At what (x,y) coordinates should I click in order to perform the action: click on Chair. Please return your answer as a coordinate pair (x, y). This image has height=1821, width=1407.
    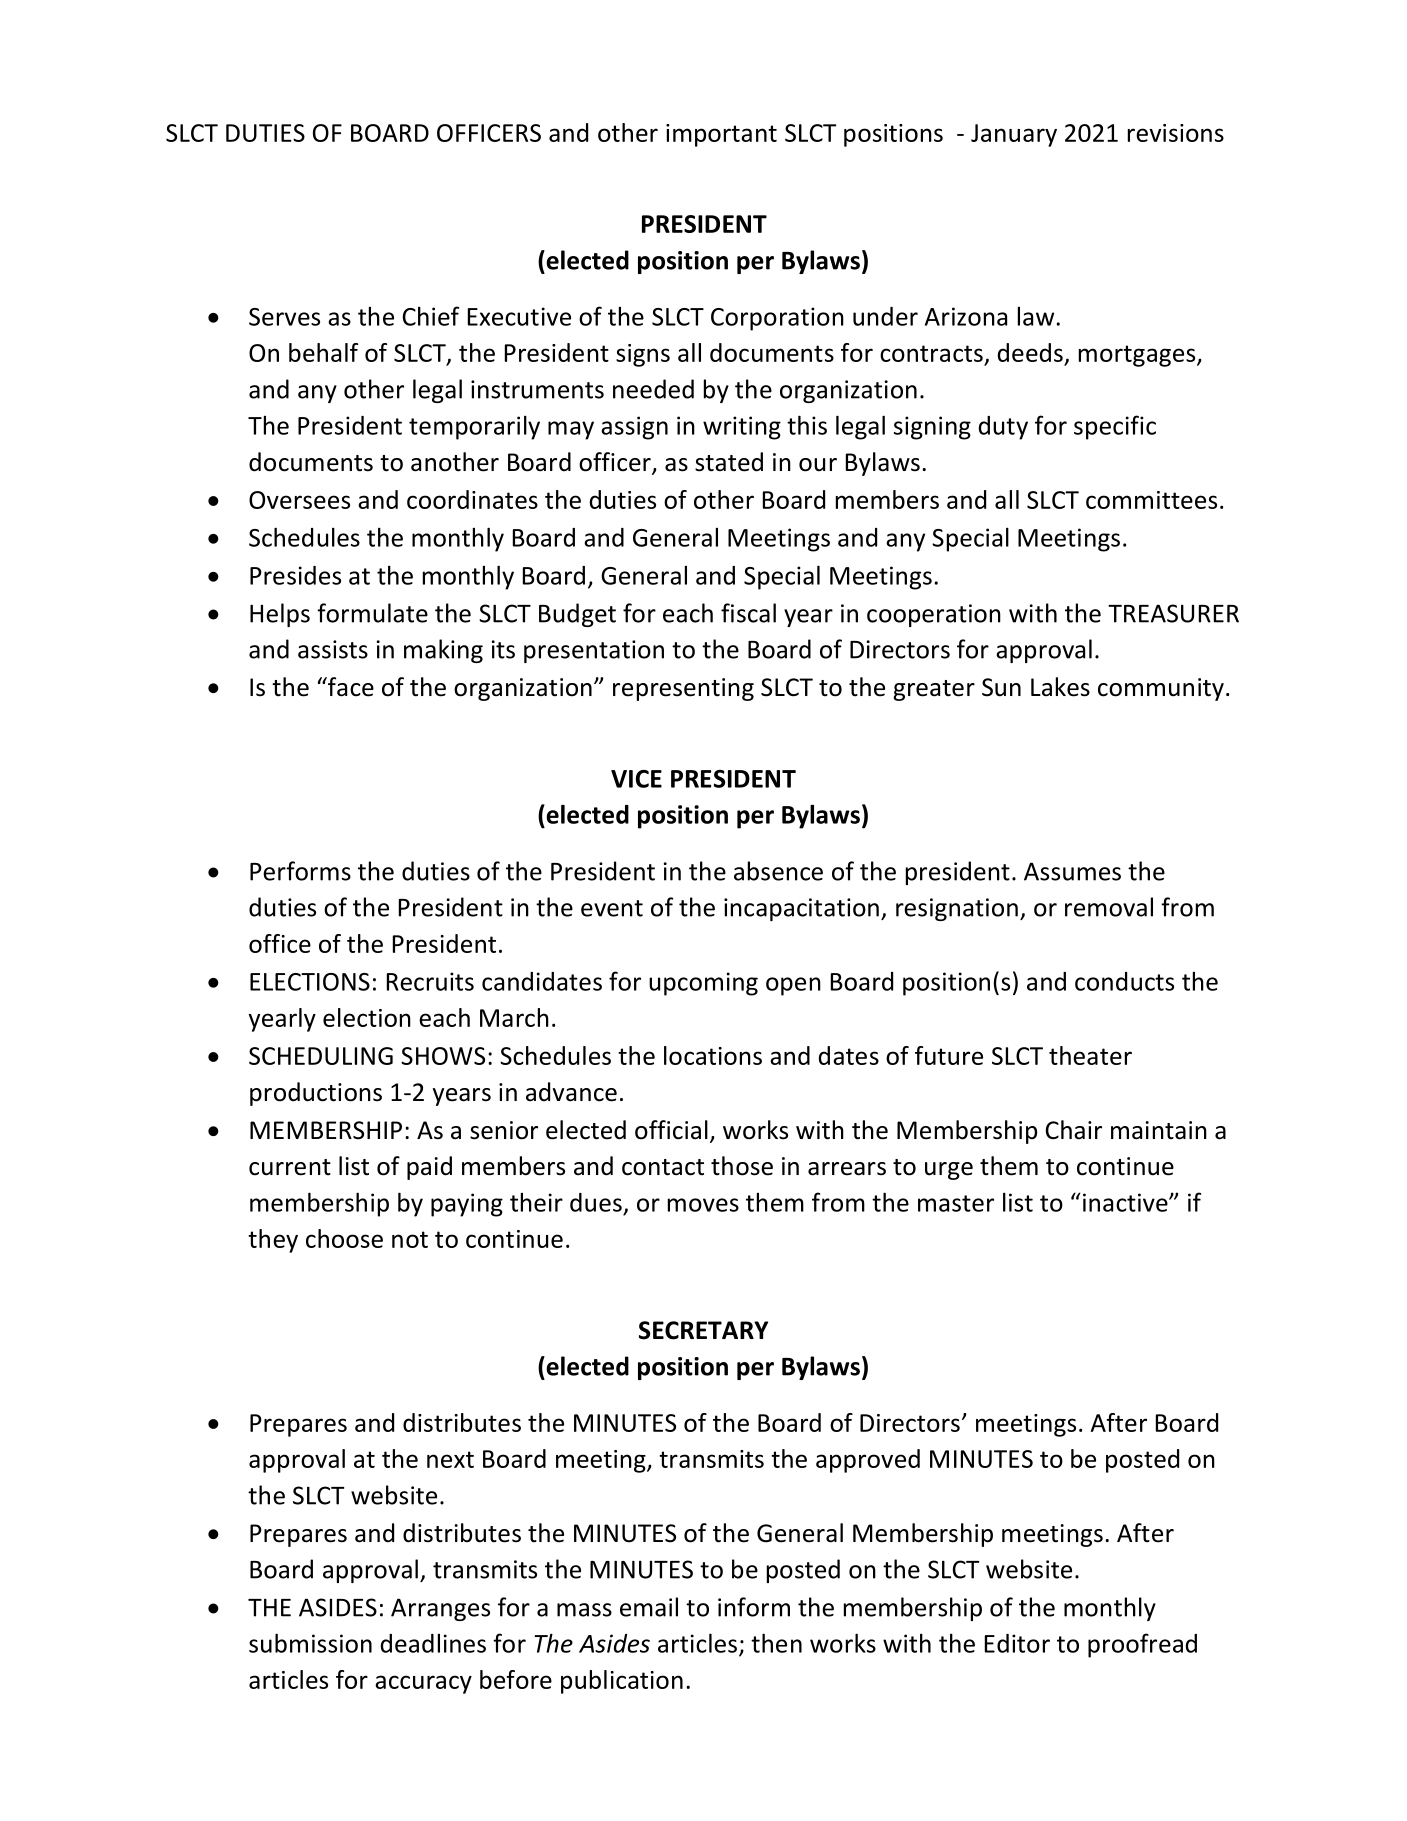
    Looking at the image, I should click on (1074, 1129).
